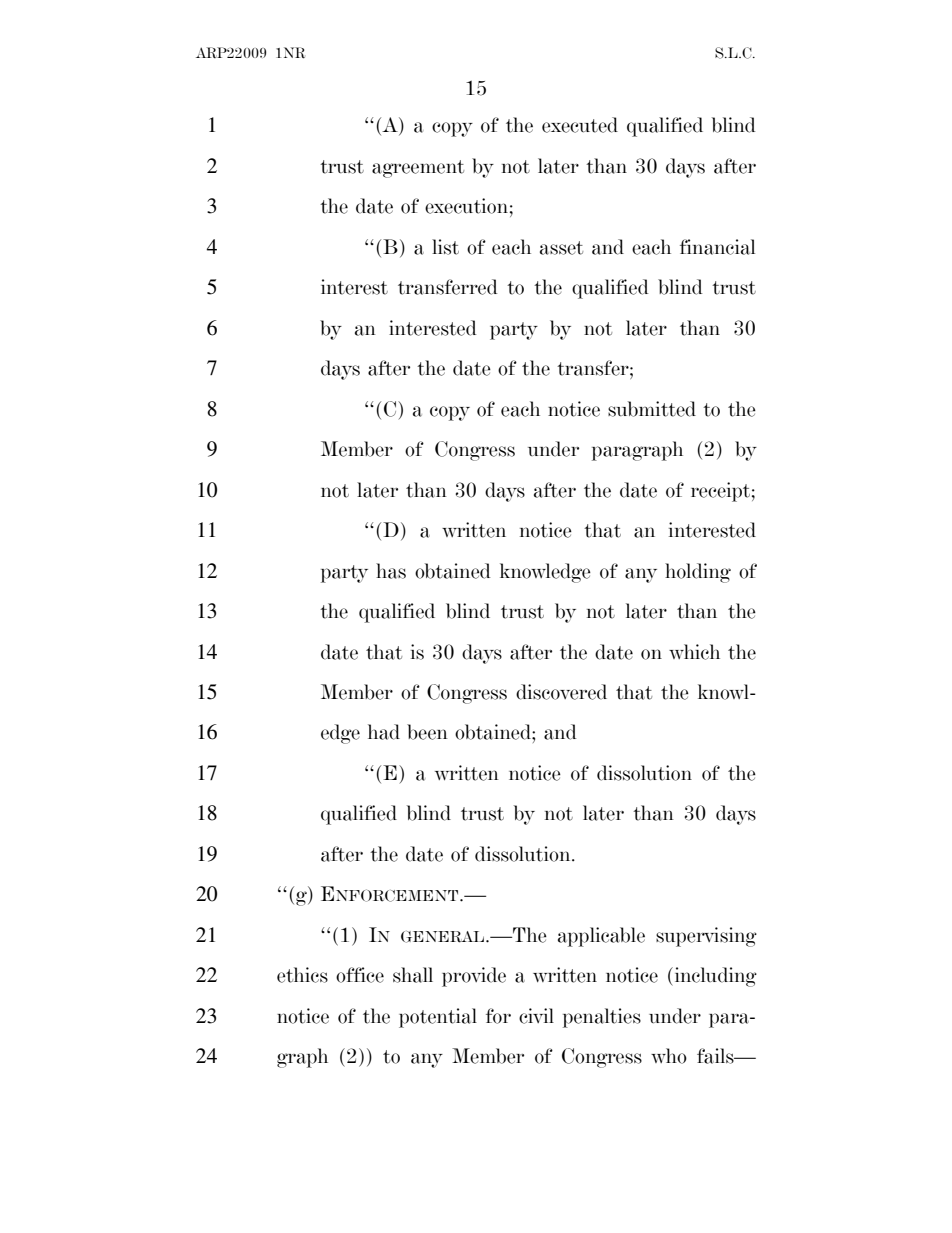 This screenshot has width=952, height=1233. I want to click on office, so click(360, 975).
